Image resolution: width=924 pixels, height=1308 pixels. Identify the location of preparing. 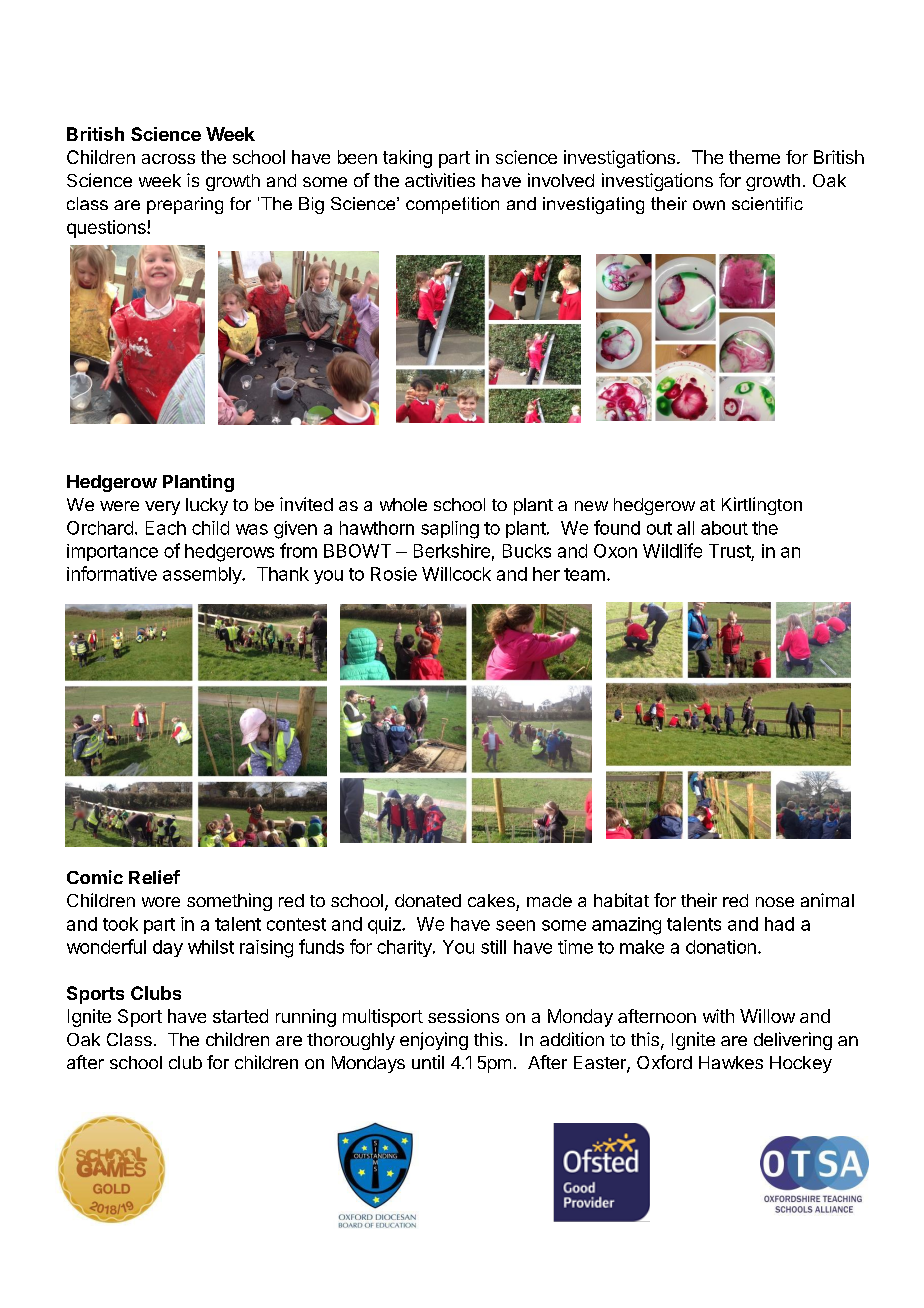
(185, 205).
